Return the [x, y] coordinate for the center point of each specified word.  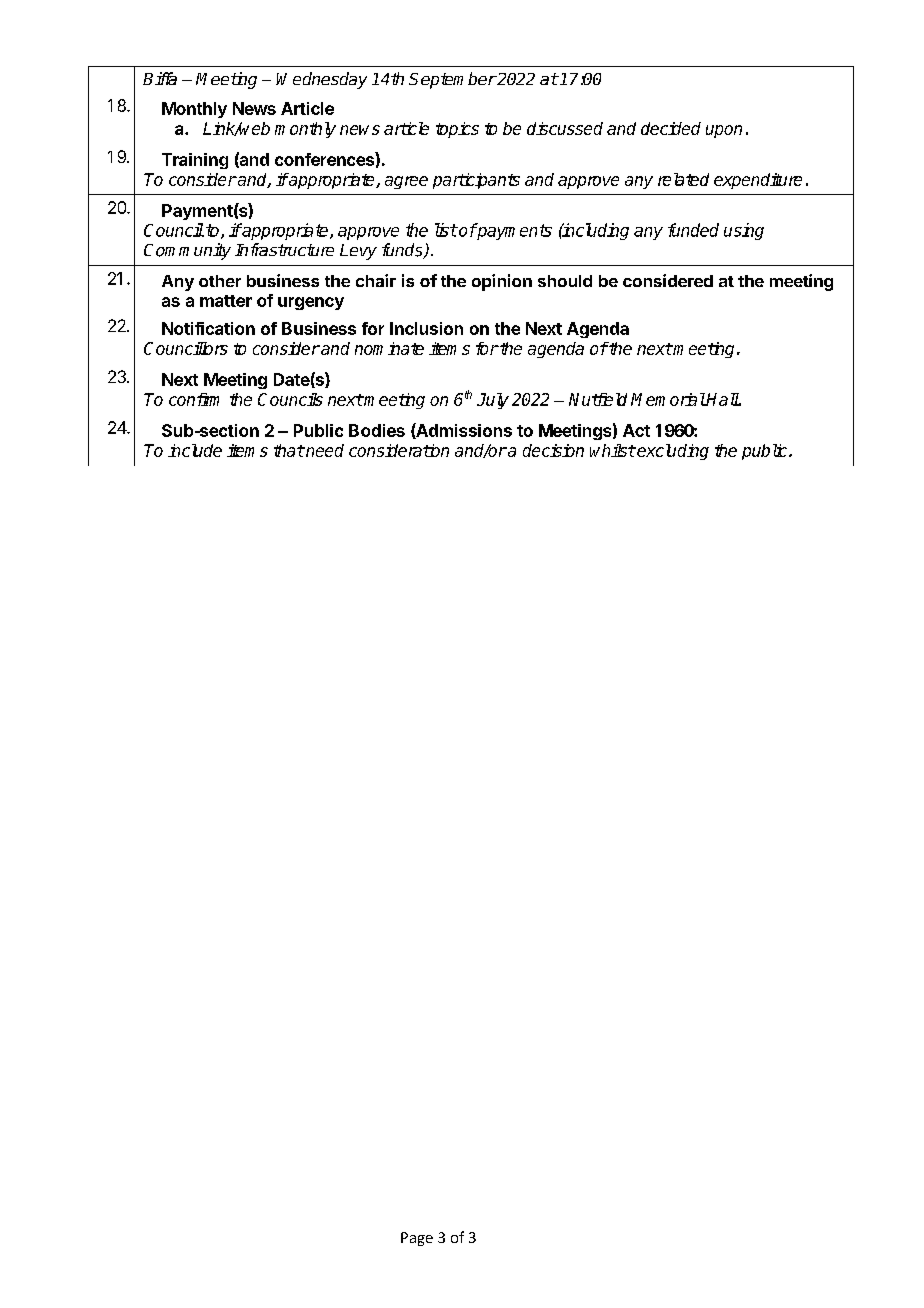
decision [553, 450]
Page [417, 1239]
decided [671, 128]
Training [195, 161]
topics [457, 130]
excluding [672, 452]
